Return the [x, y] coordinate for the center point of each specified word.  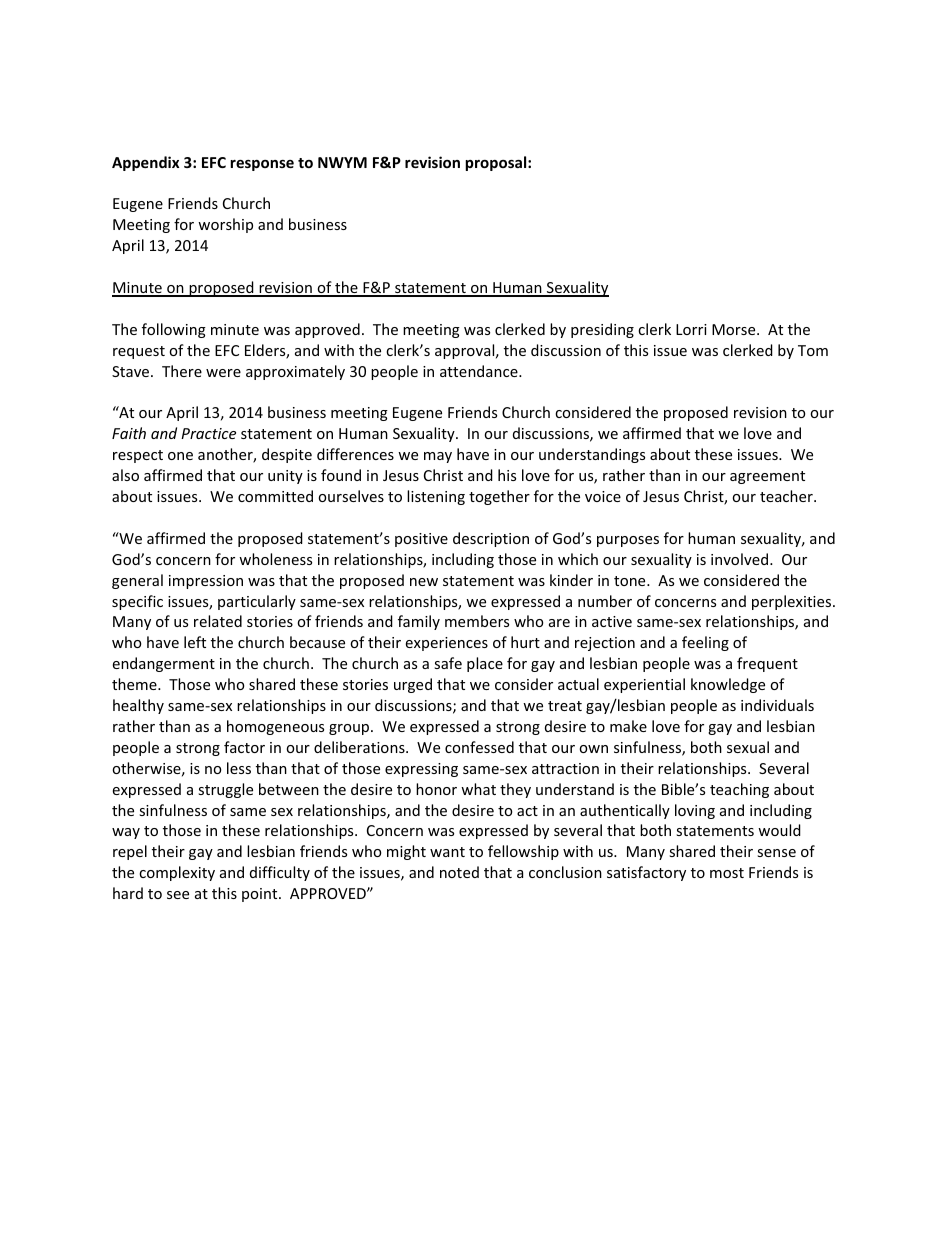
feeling [705, 643]
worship [225, 225]
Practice [208, 433]
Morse [735, 329]
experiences [447, 644]
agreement [767, 477]
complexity [177, 873]
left [195, 642]
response [262, 165]
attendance [480, 371]
